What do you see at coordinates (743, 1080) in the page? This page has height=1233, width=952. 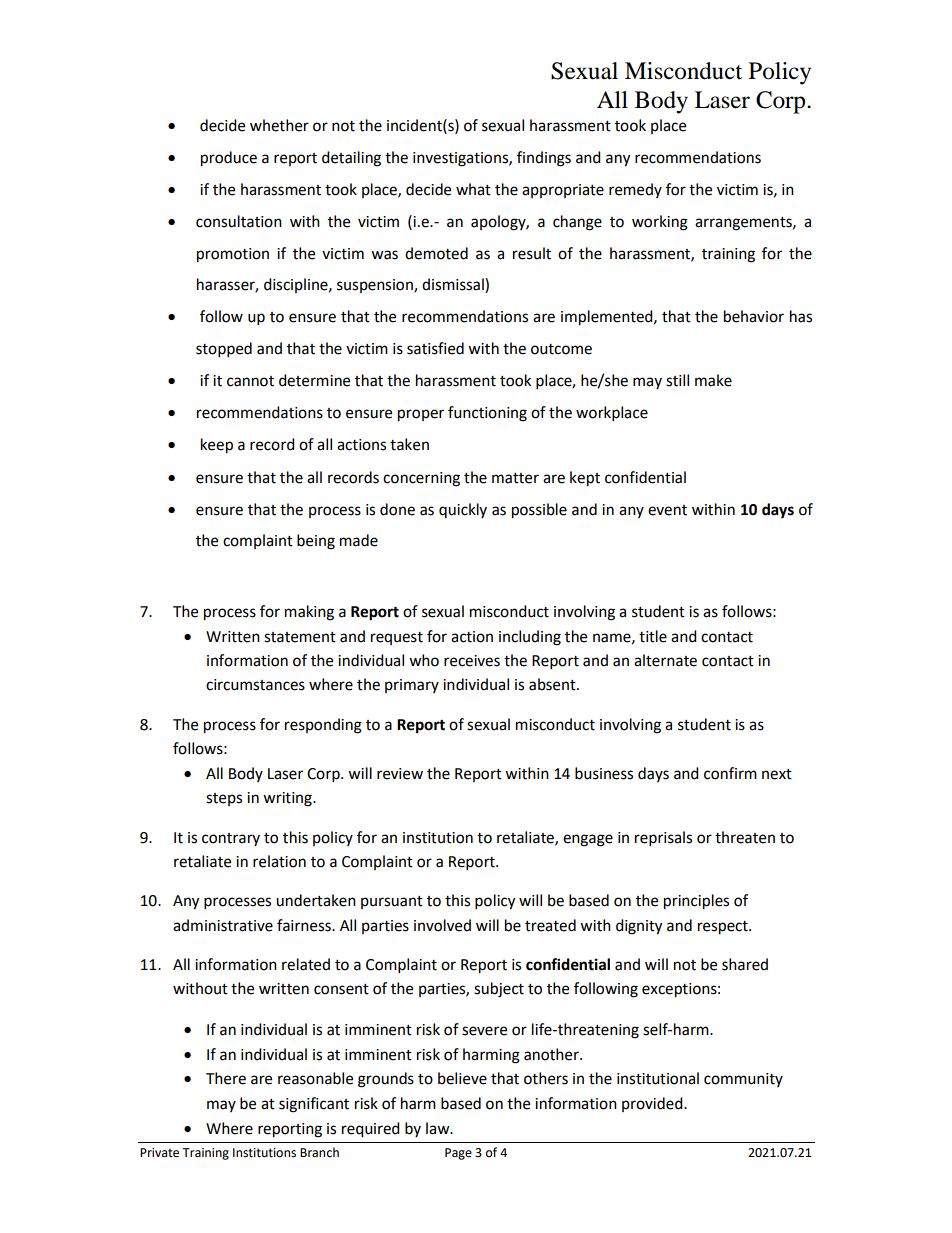 I see `community` at bounding box center [743, 1080].
